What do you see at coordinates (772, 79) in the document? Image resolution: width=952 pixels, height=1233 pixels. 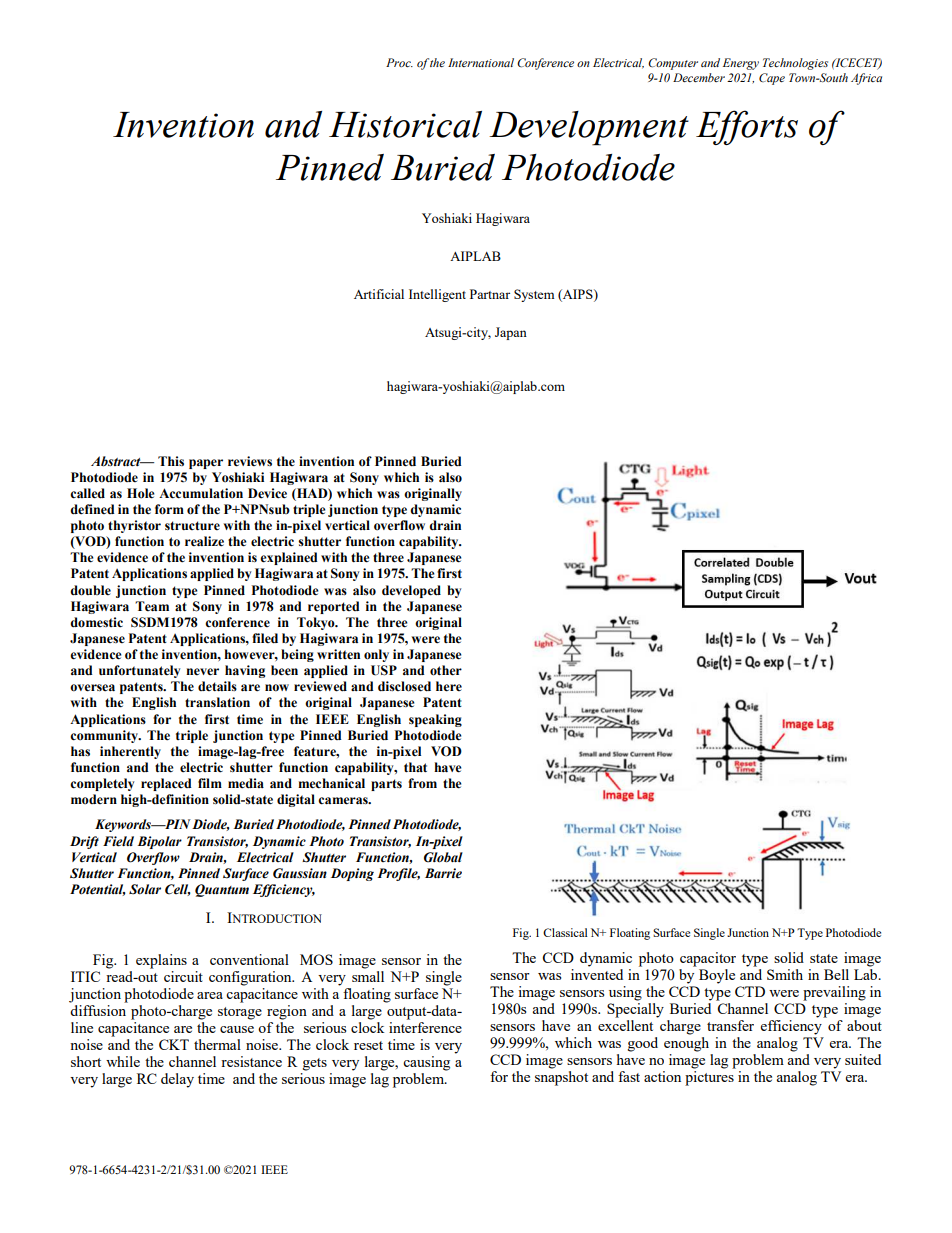 I see `Cape` at bounding box center [772, 79].
